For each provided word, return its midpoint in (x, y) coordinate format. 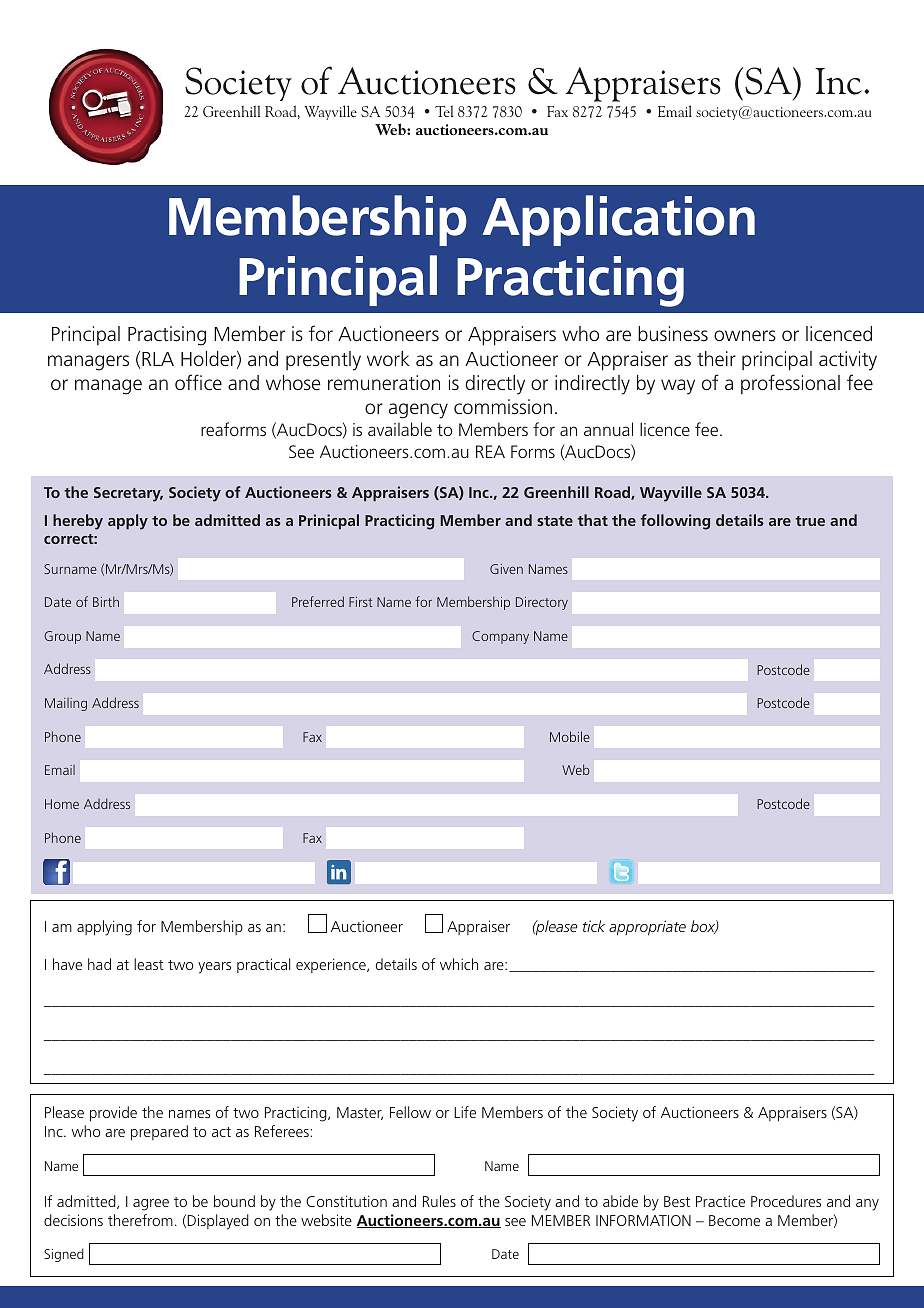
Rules (439, 1201)
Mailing (66, 704)
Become (734, 1220)
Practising (167, 336)
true (810, 521)
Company (500, 637)
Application (618, 220)
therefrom (140, 1220)
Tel (444, 111)
